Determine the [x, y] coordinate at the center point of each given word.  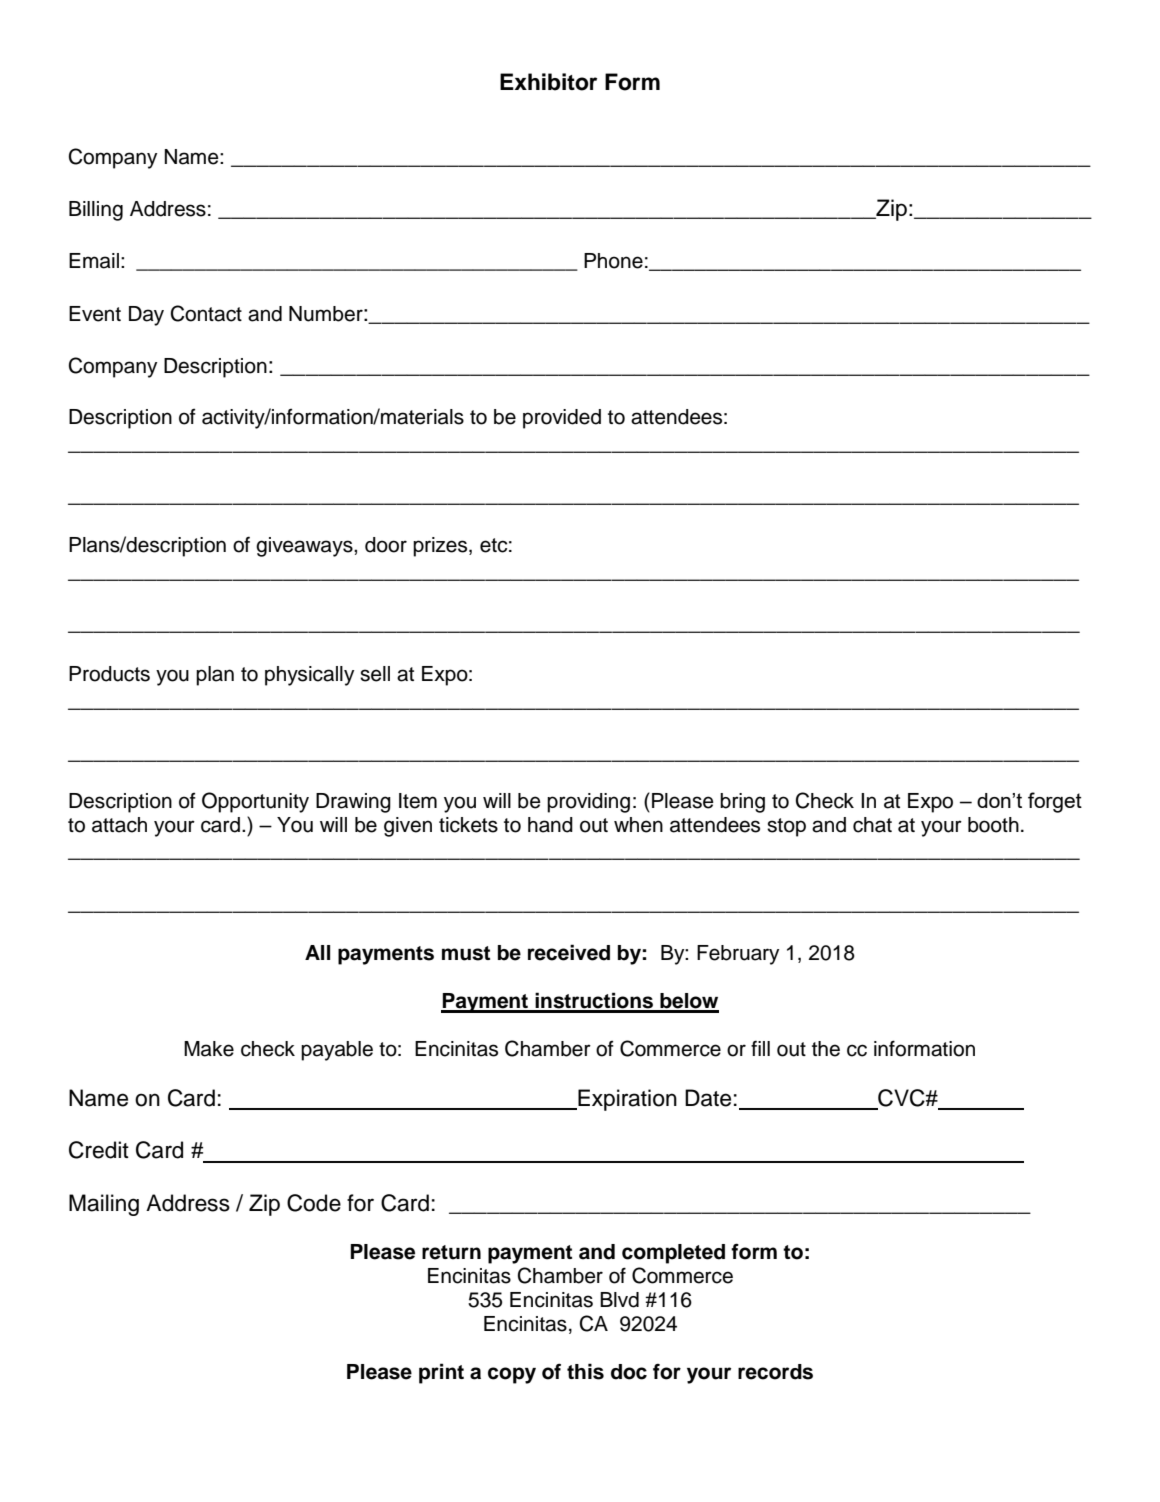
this [585, 1371]
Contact [206, 313]
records [775, 1372]
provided [562, 419]
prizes [441, 547]
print [441, 1373]
